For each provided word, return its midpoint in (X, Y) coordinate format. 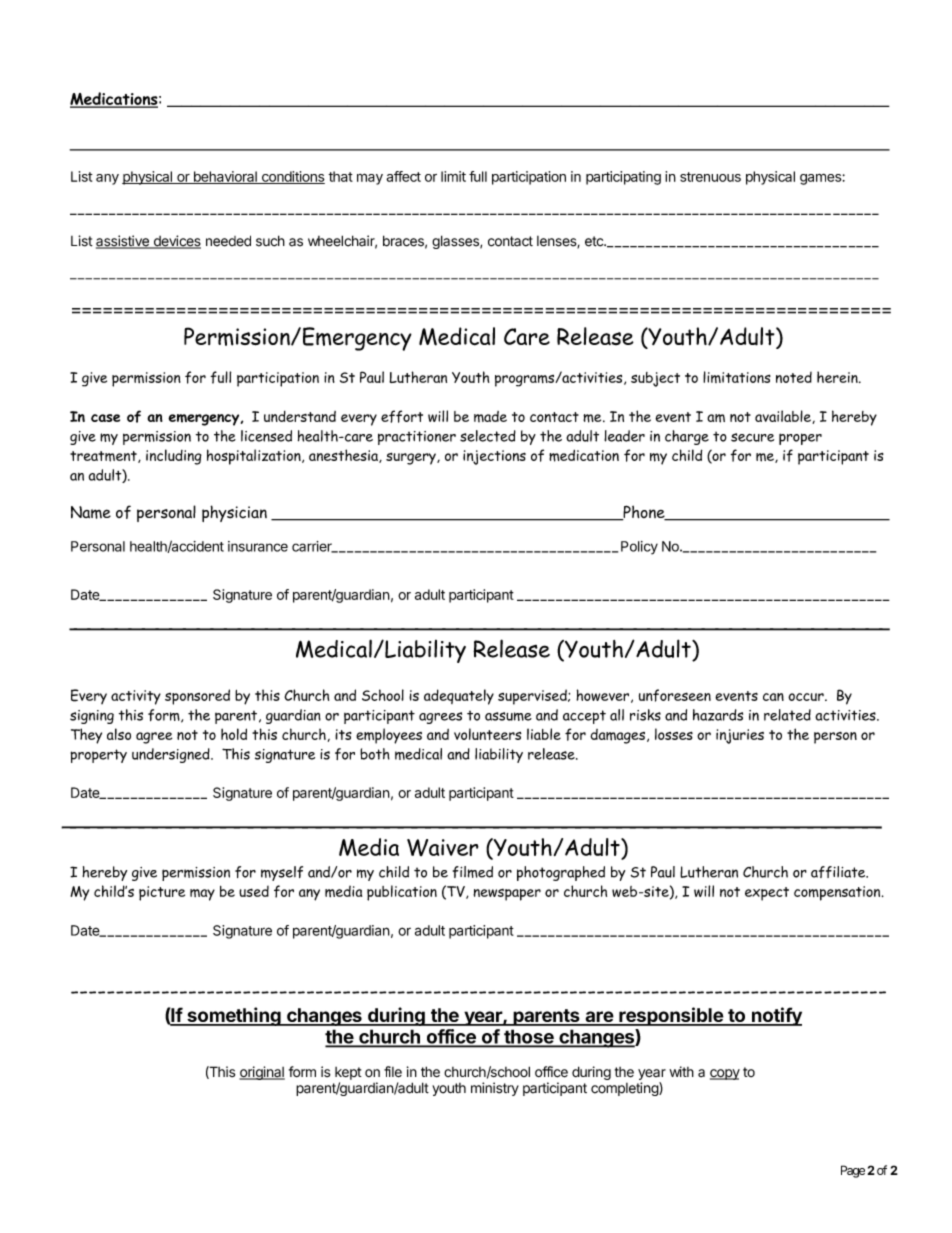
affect (403, 176)
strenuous (710, 177)
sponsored (197, 697)
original (262, 1073)
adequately (459, 697)
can (773, 697)
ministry (495, 1089)
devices (176, 242)
